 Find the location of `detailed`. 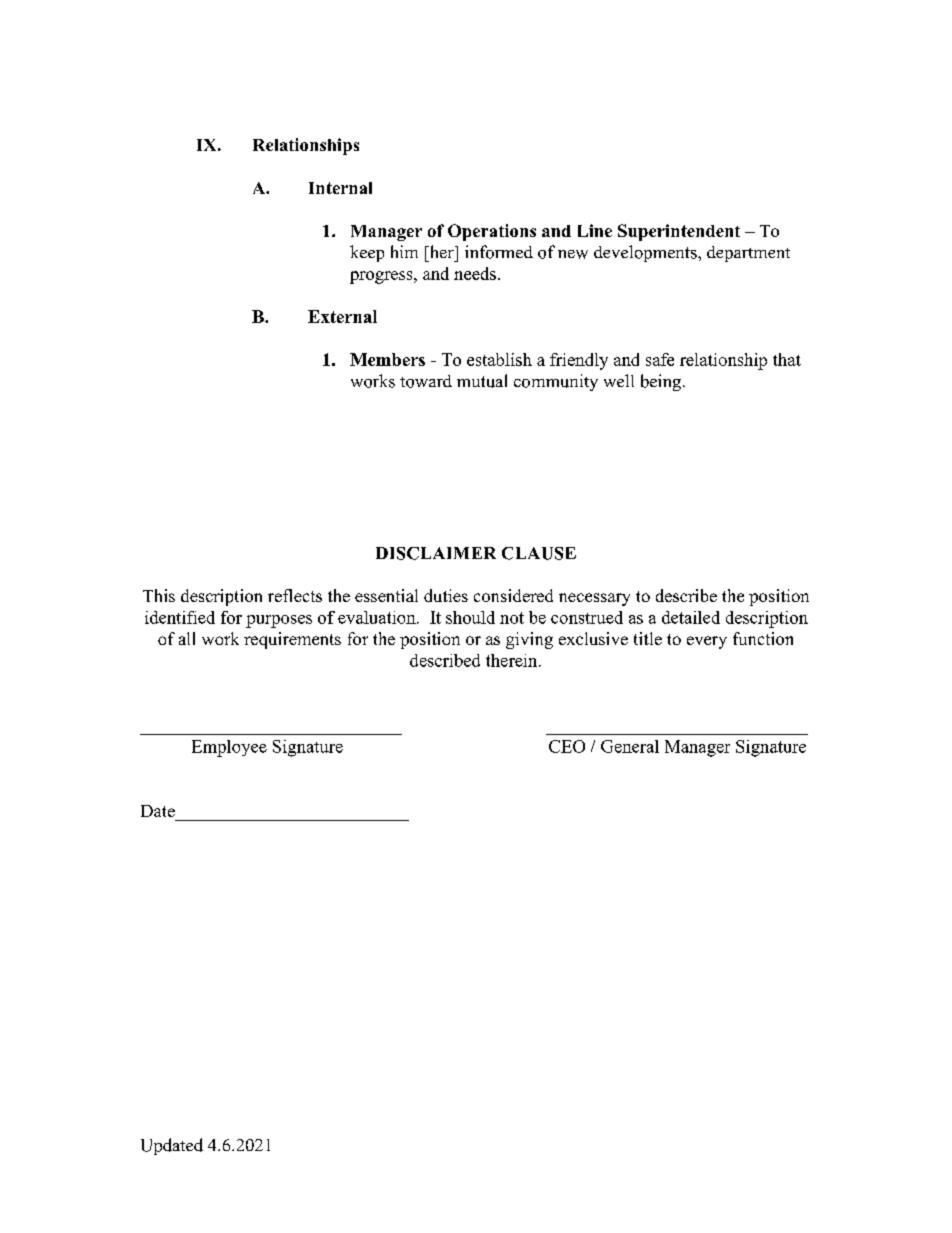

detailed is located at coordinates (691, 617).
